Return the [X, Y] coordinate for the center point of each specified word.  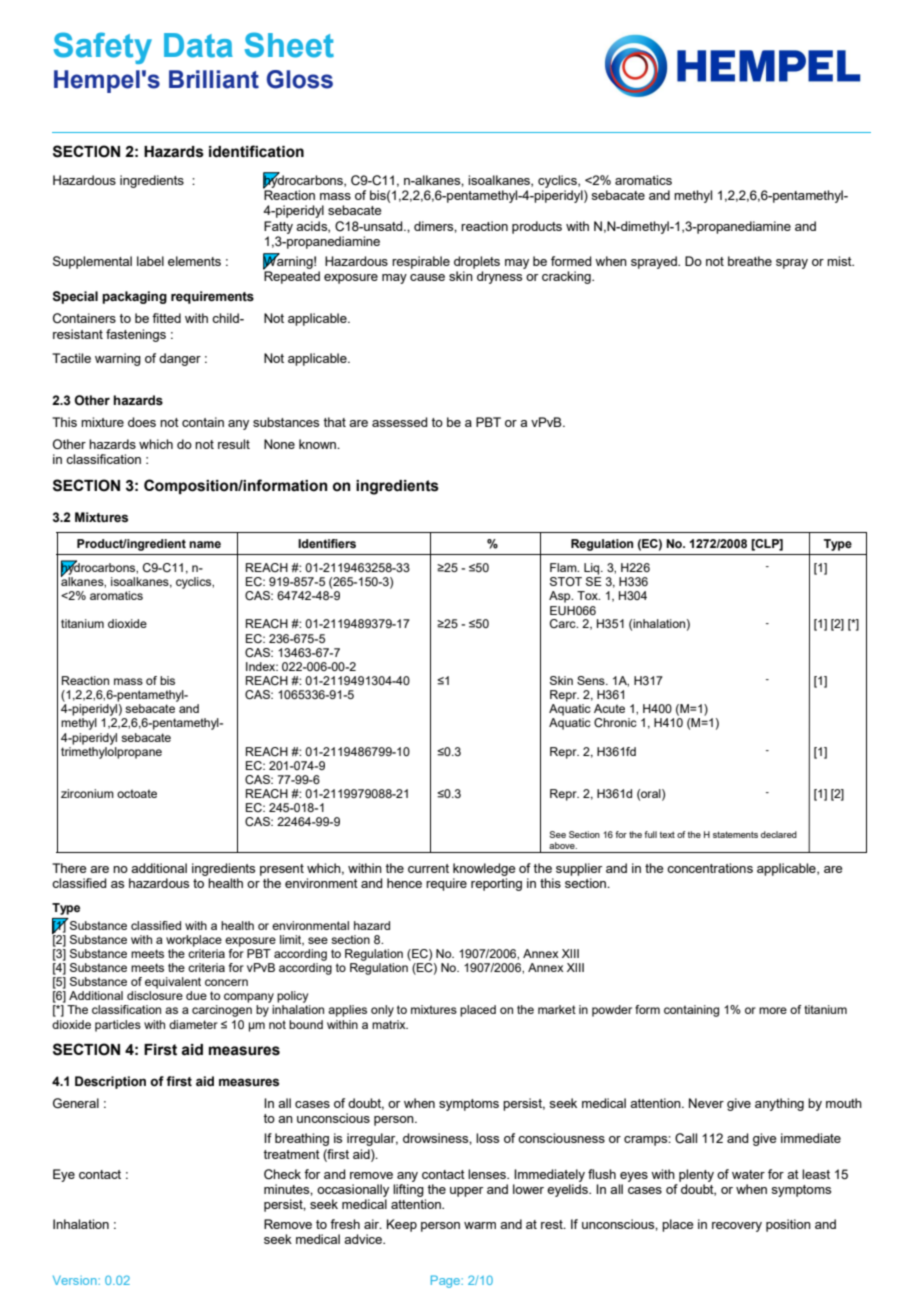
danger [180, 359]
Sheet [289, 45]
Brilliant [214, 79]
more [773, 1010]
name [205, 544]
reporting [496, 884]
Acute [609, 708]
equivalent [173, 983]
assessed [400, 422]
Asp [561, 597]
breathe [750, 261]
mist [840, 261]
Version [76, 1280]
